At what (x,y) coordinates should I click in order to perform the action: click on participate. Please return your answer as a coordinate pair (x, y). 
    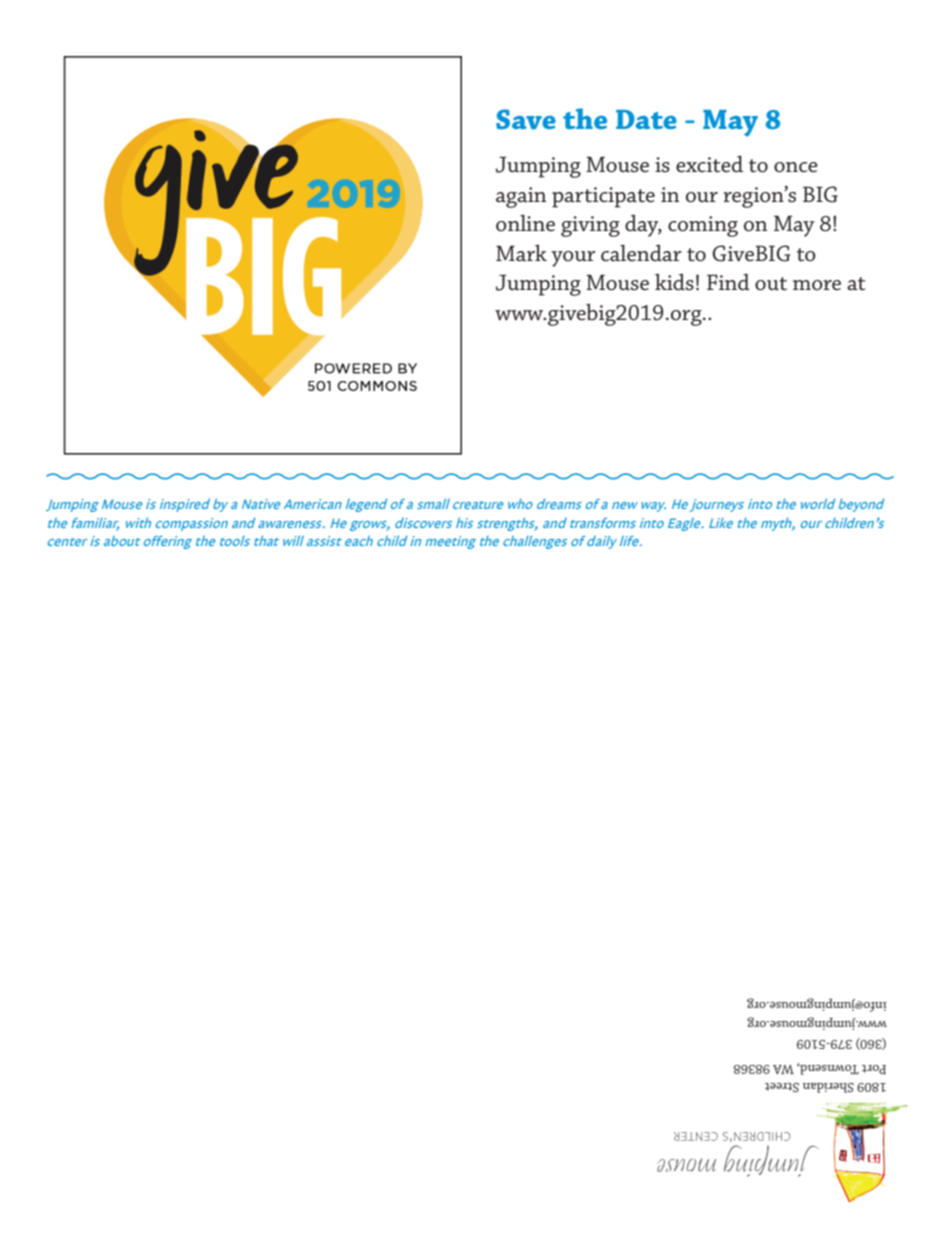
    Looking at the image, I should click on (603, 197).
